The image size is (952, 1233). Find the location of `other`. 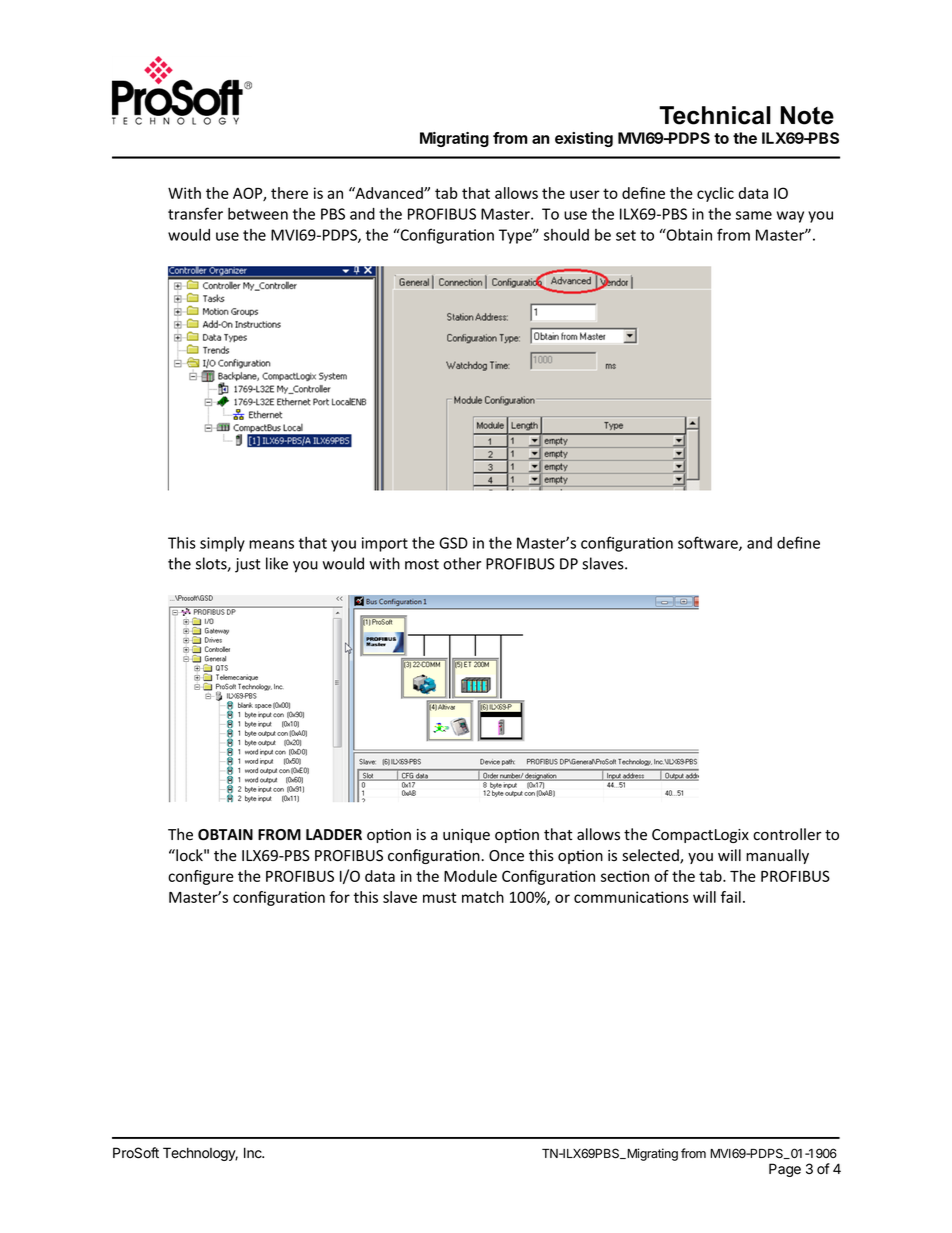

other is located at coordinates (462, 563).
